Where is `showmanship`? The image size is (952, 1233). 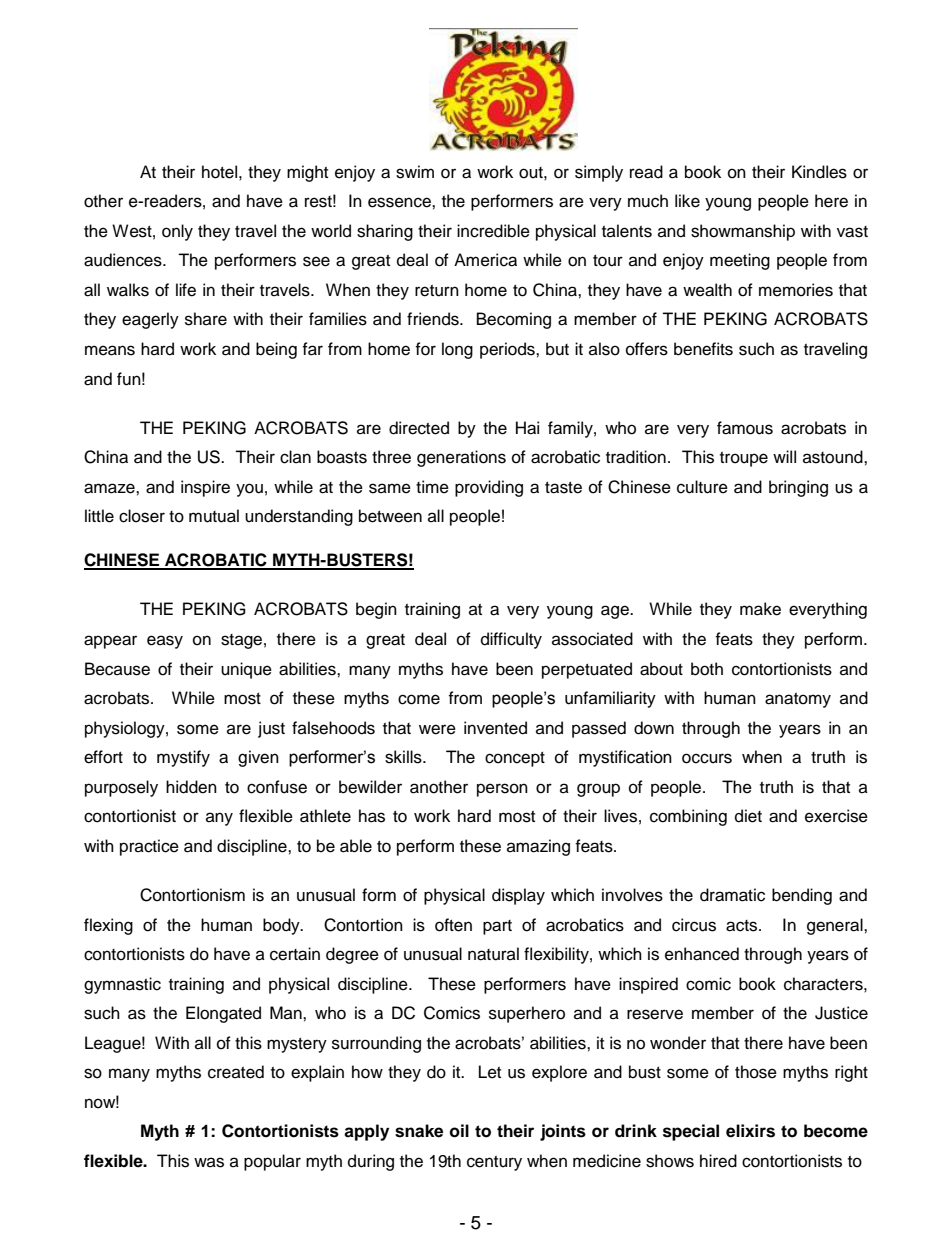
showmanship is located at coordinates (743, 232).
